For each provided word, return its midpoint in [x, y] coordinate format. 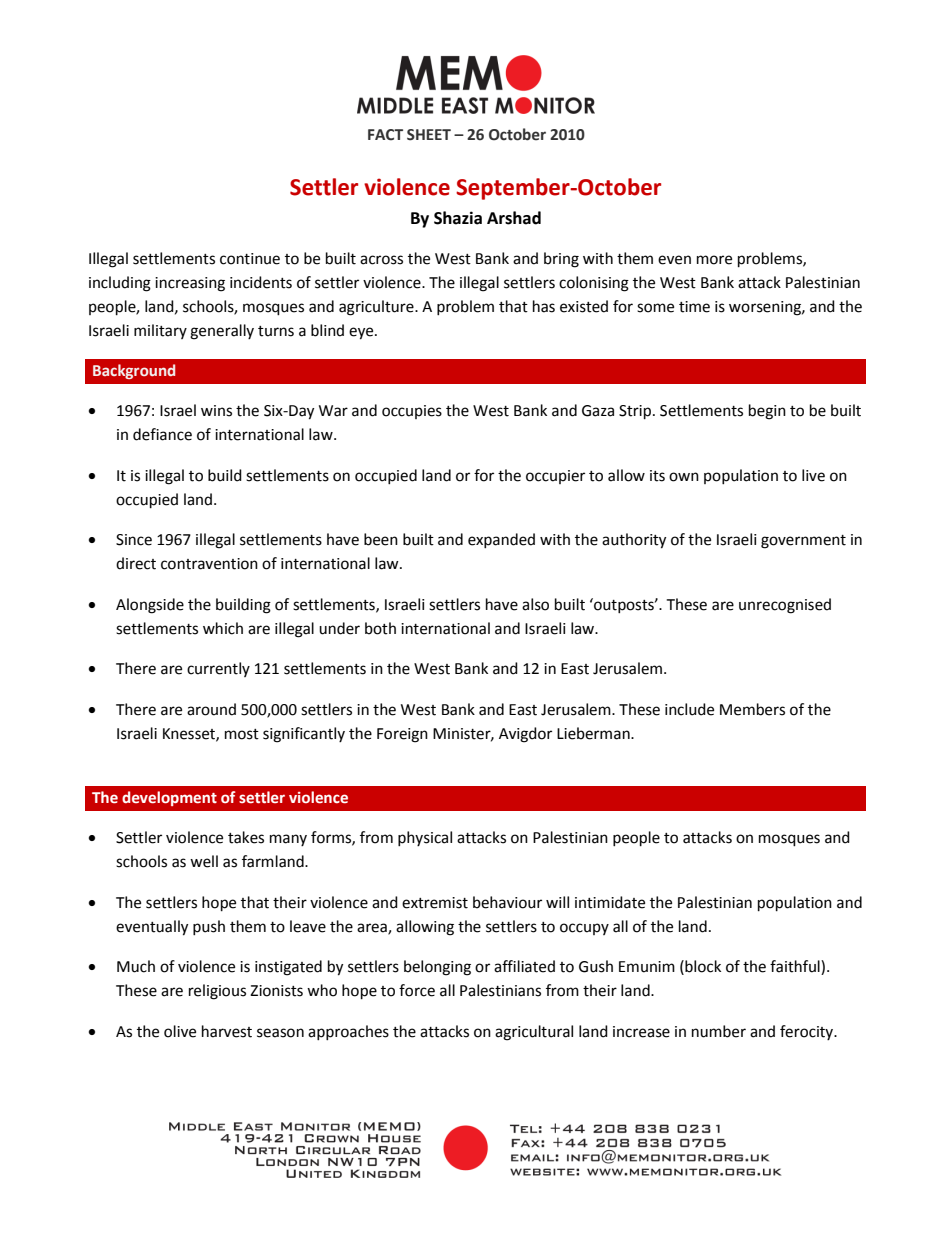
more [714, 260]
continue [250, 259]
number [719, 1031]
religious [217, 992]
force [417, 990]
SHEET [429, 135]
